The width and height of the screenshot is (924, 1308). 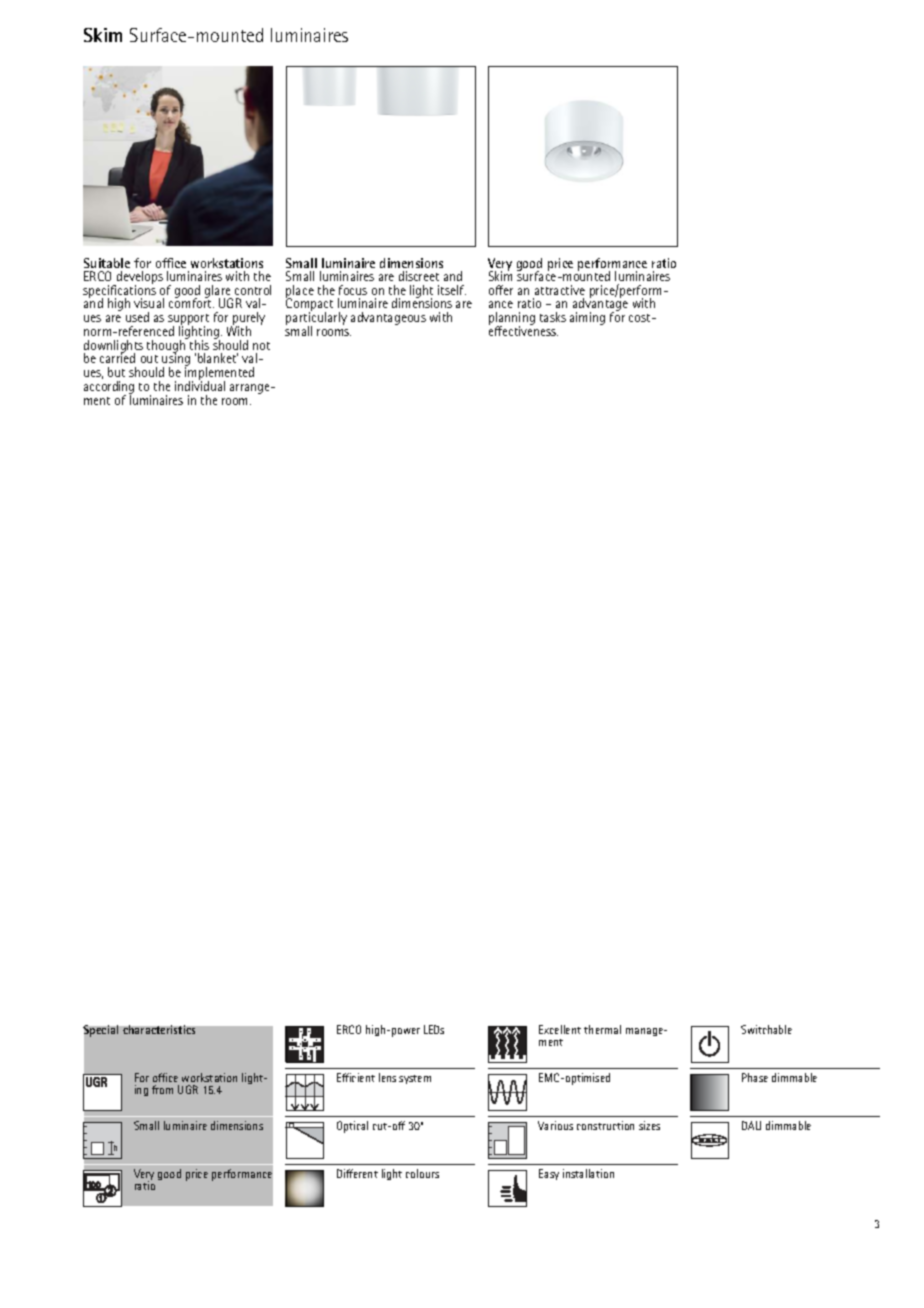 What do you see at coordinates (352, 1127) in the screenshot?
I see `Optical` at bounding box center [352, 1127].
